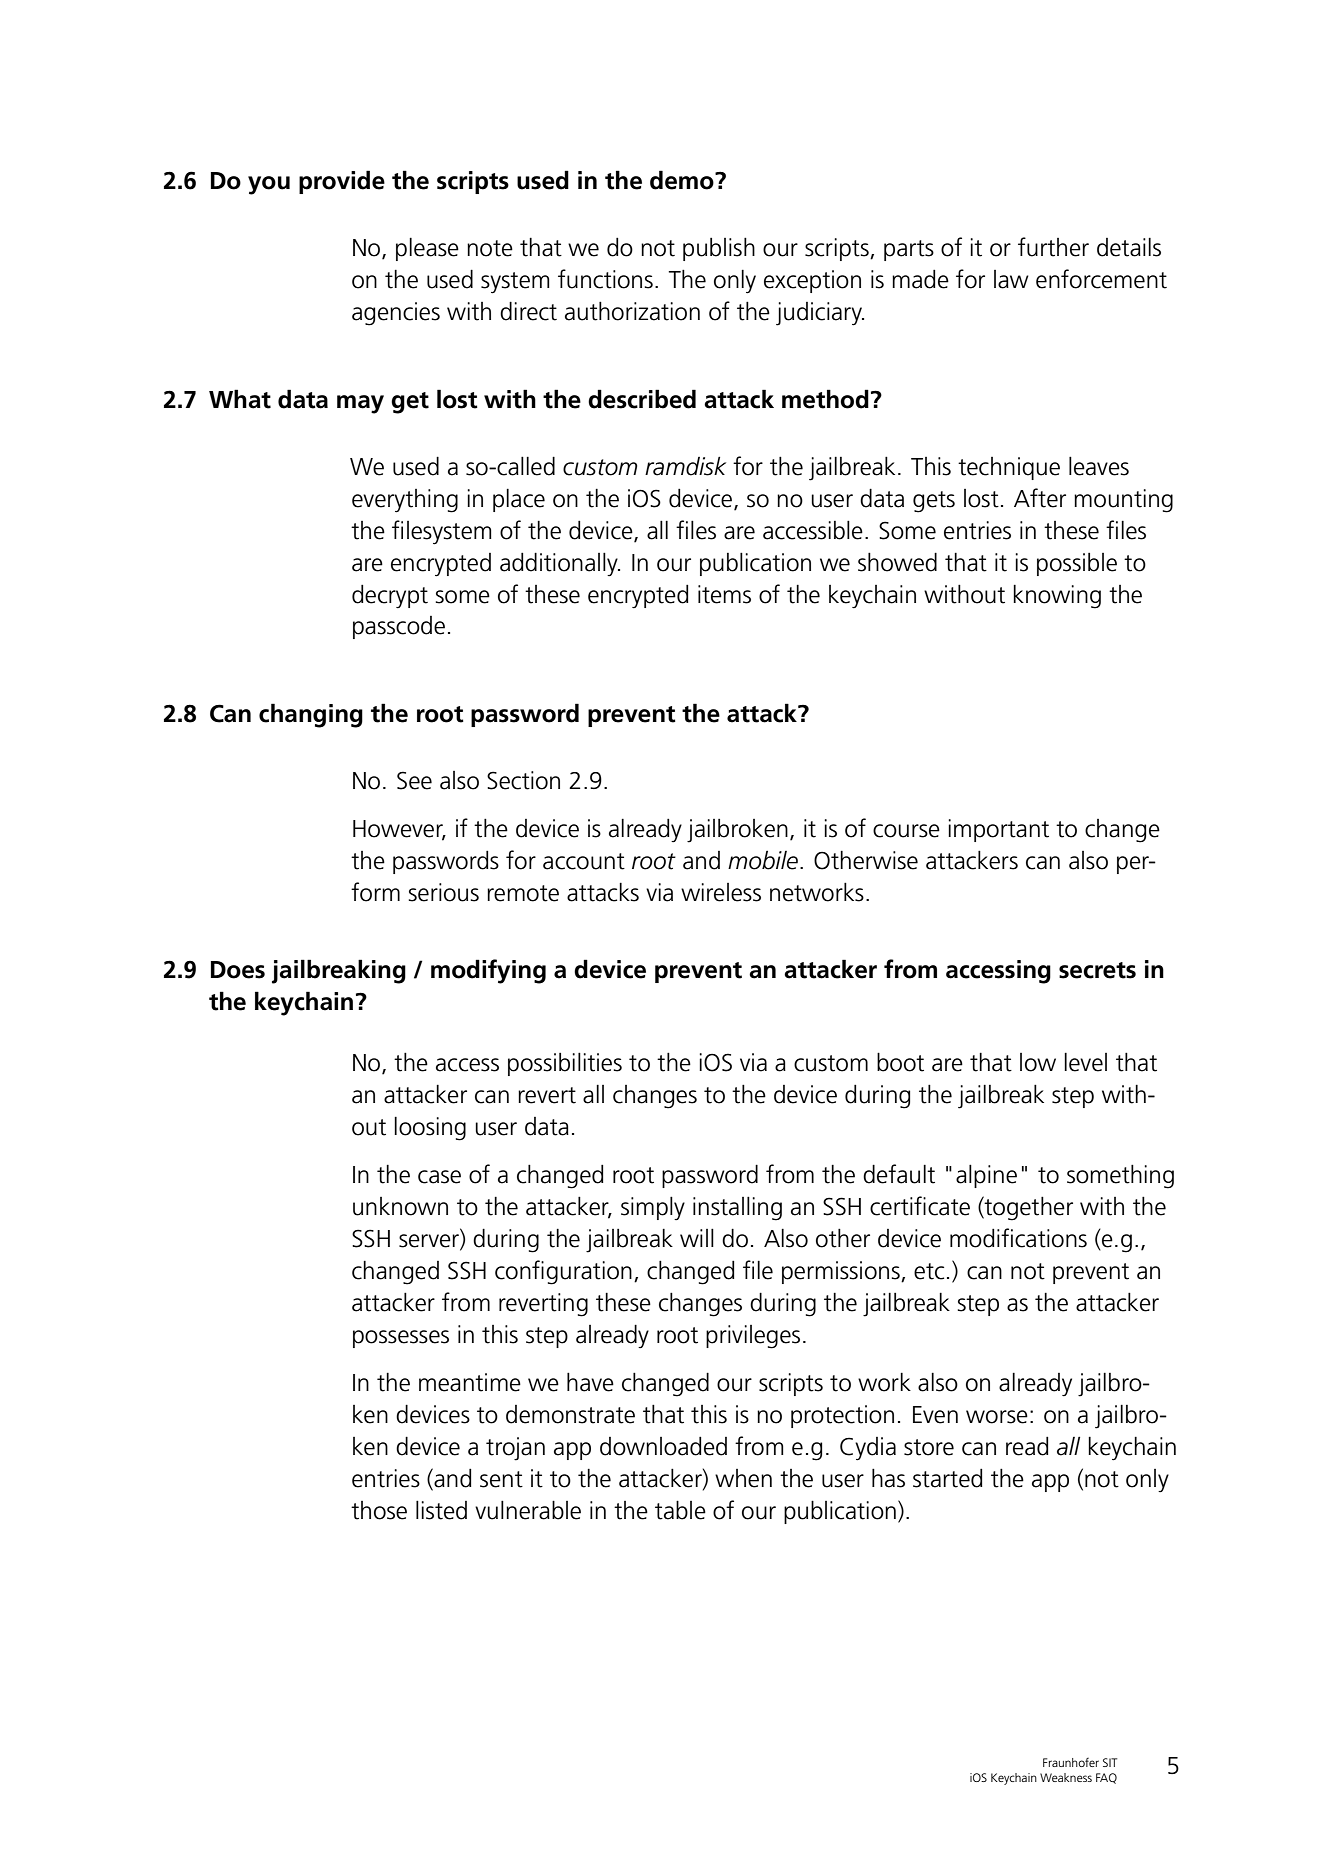 This screenshot has width=1318, height=1863. I want to click on secrets, so click(1097, 970).
